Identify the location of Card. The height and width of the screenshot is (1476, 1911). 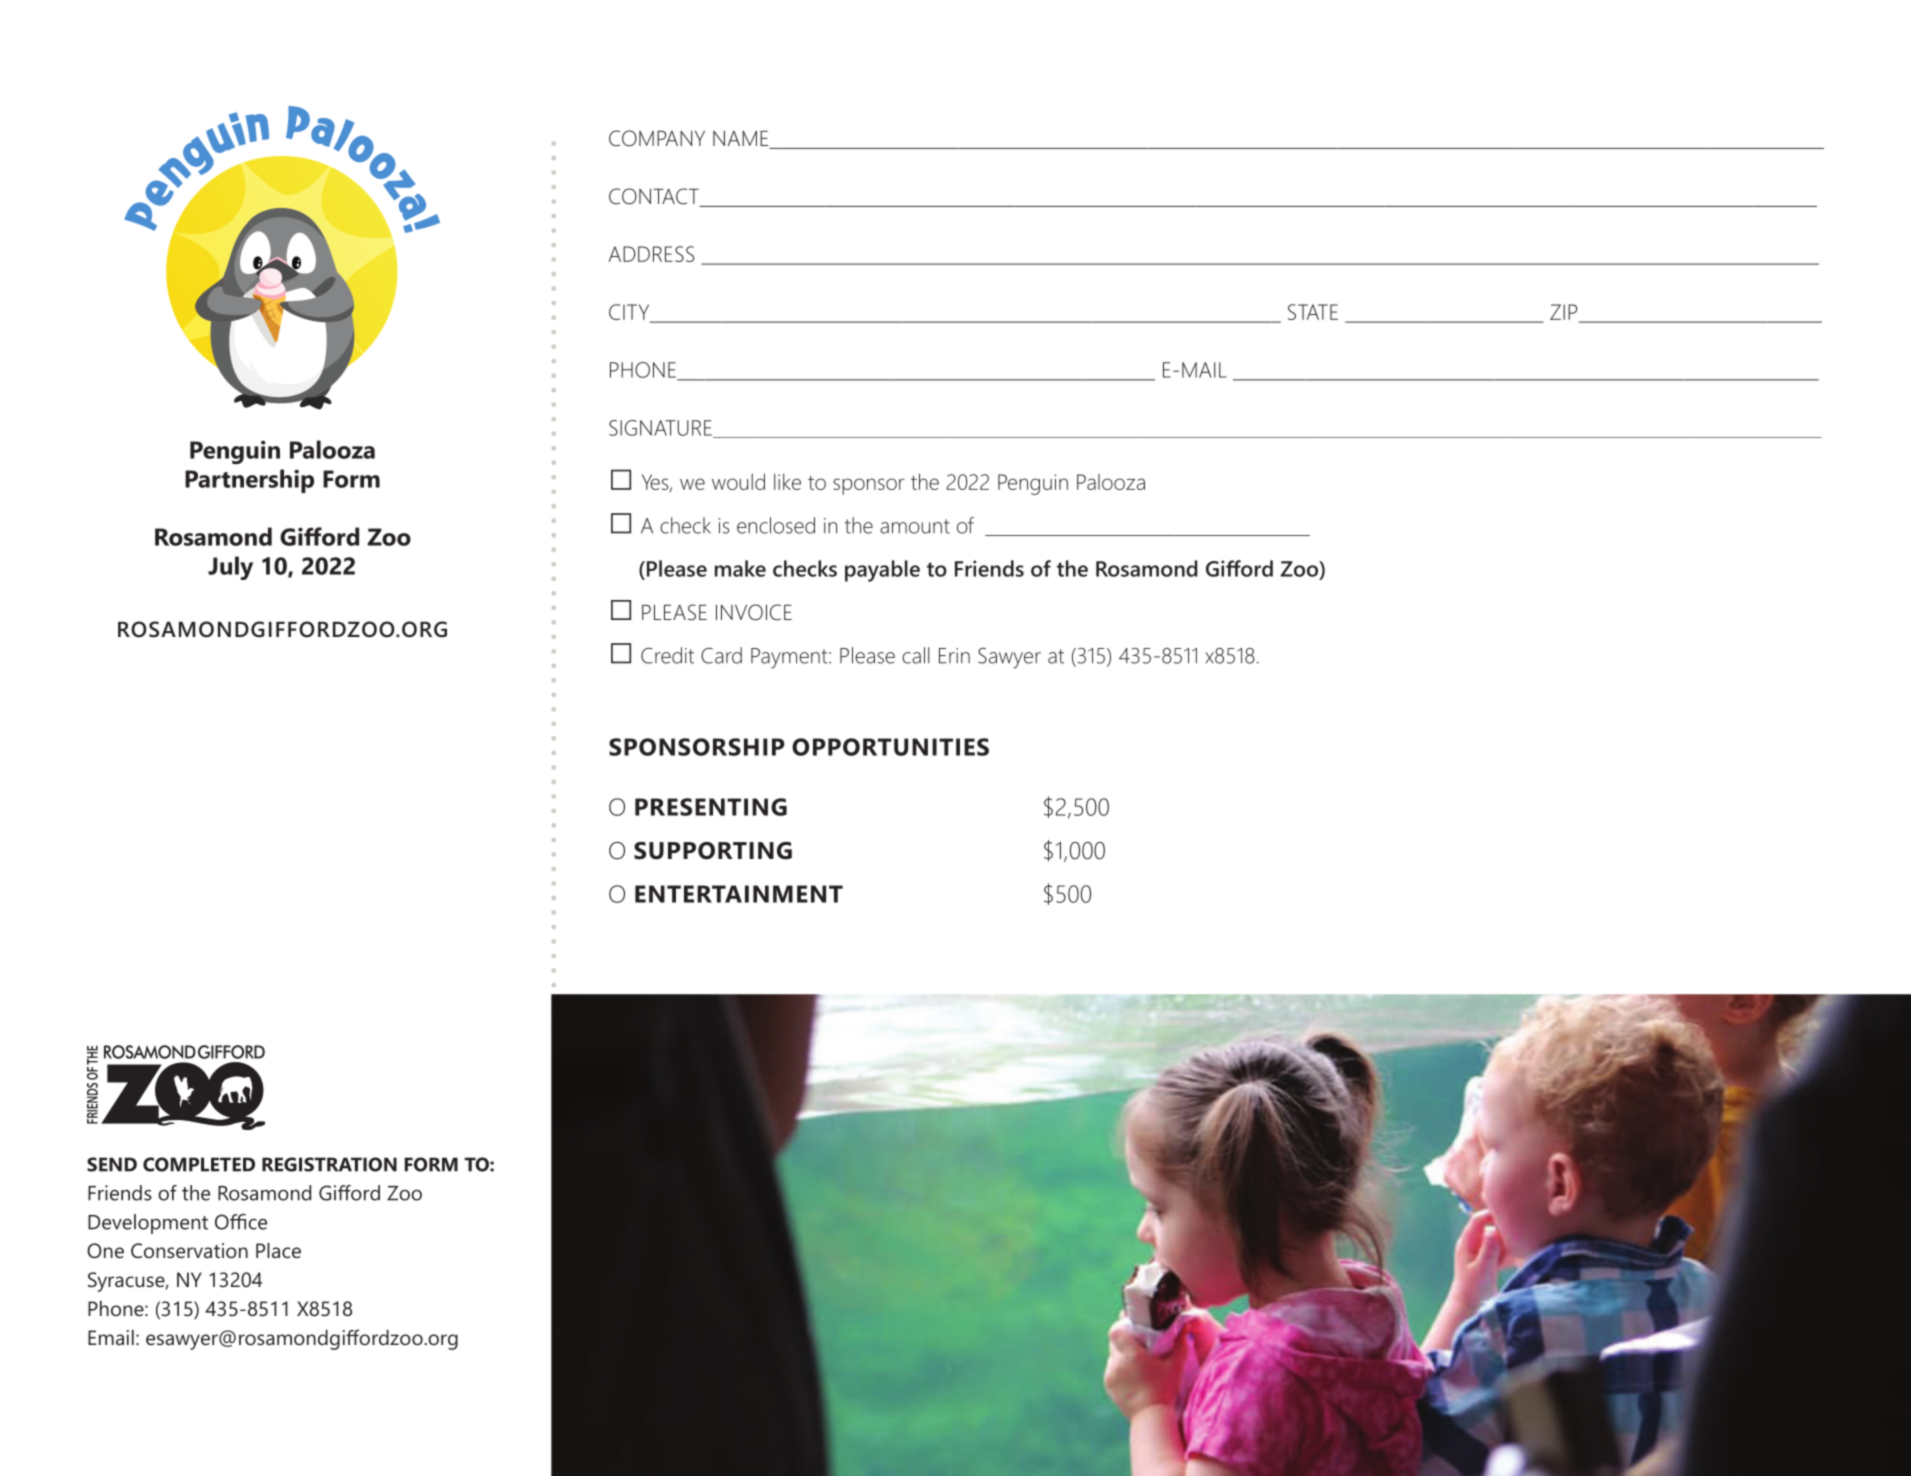
(721, 655).
